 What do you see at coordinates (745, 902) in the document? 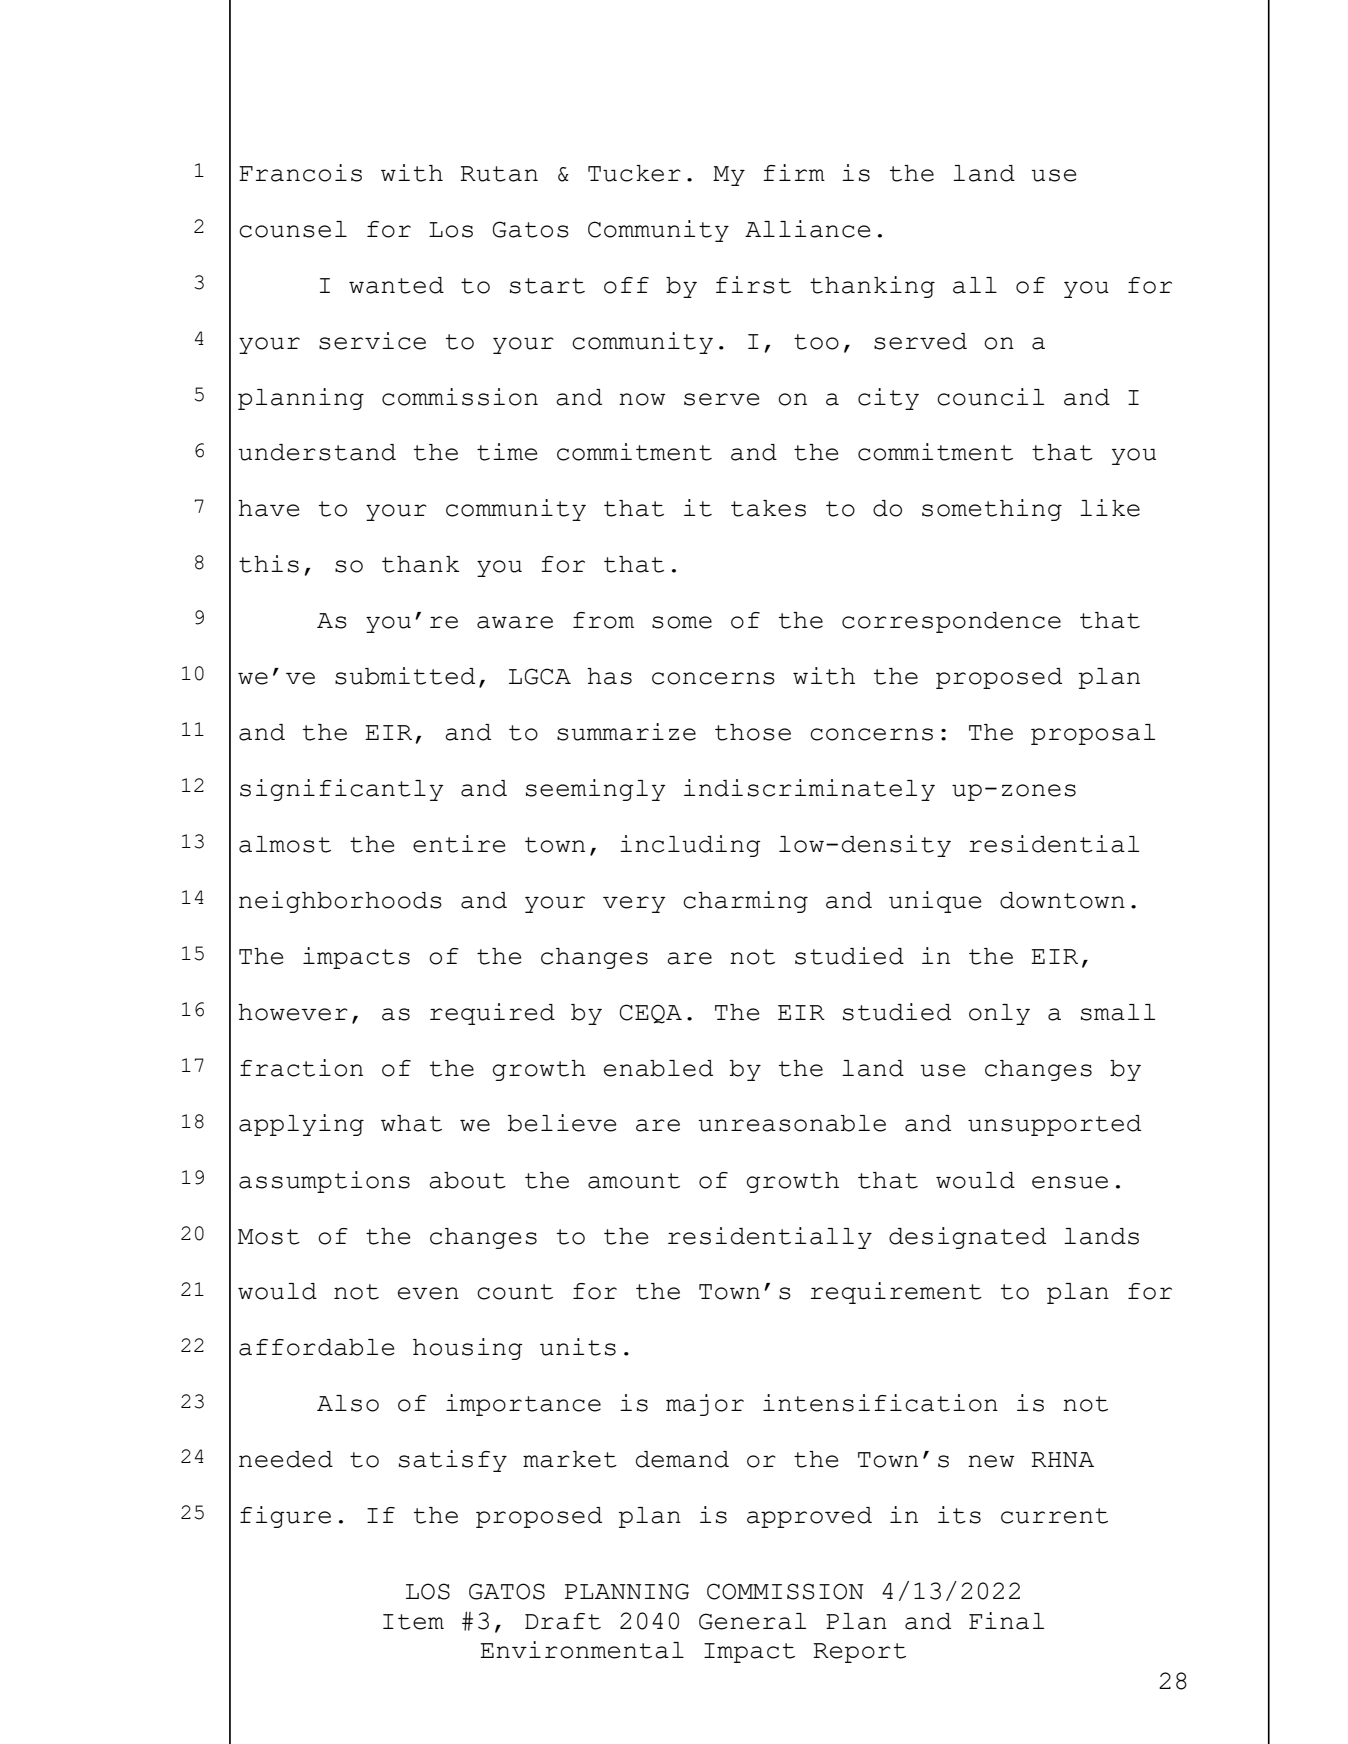
I see `charming` at bounding box center [745, 902].
